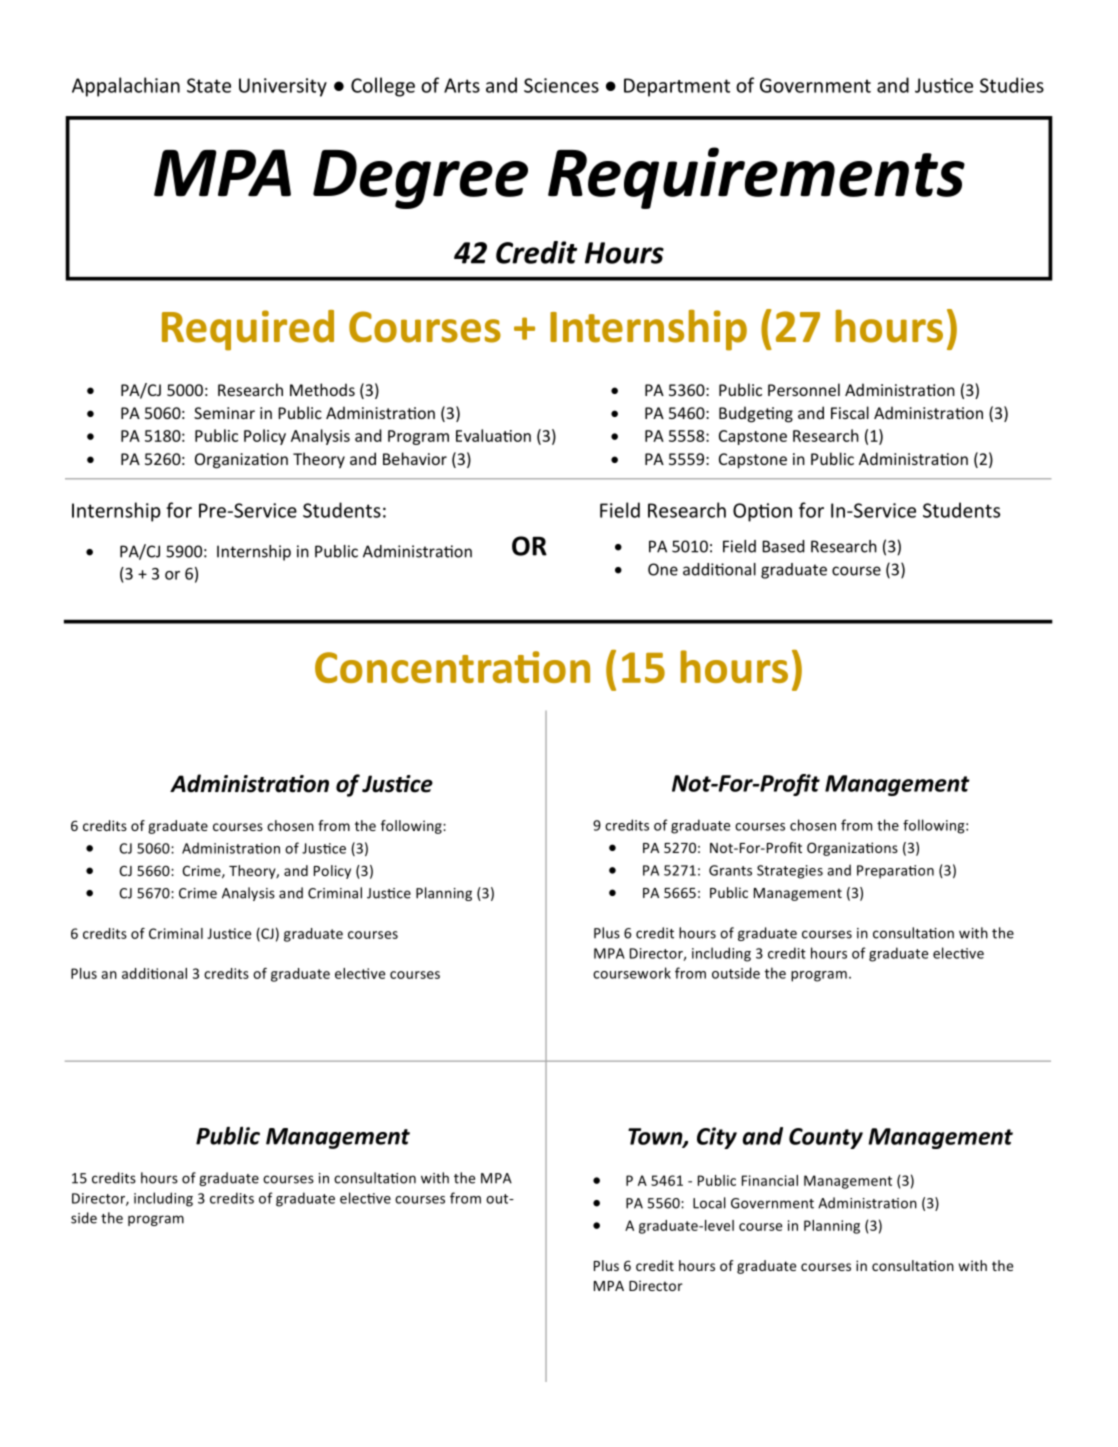  I want to click on Sciences, so click(561, 85).
